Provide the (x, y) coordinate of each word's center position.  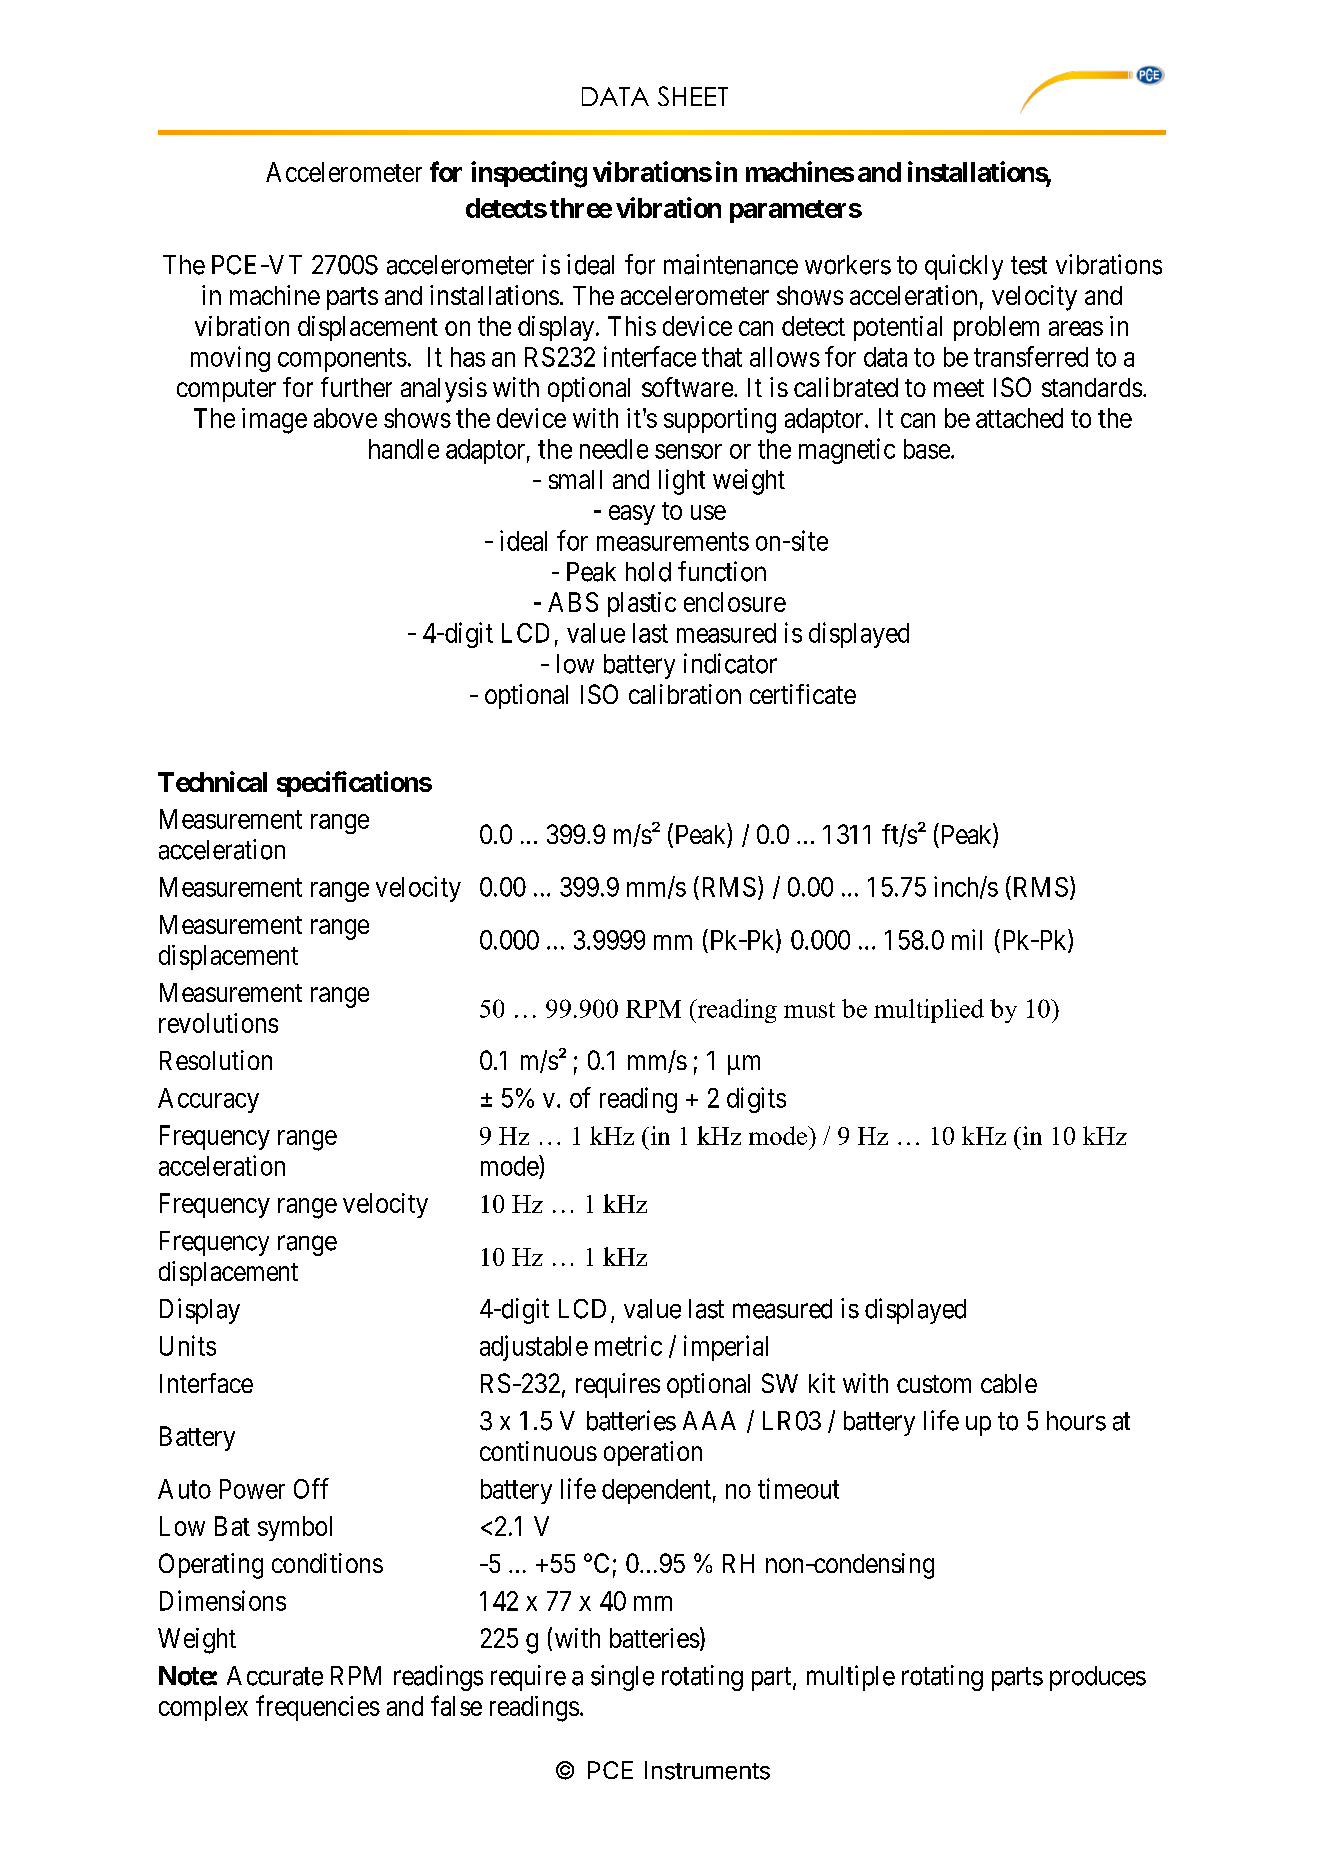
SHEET (693, 96)
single (622, 1678)
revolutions (218, 1023)
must (809, 1010)
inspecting (529, 174)
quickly (964, 267)
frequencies (318, 1708)
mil (967, 939)
